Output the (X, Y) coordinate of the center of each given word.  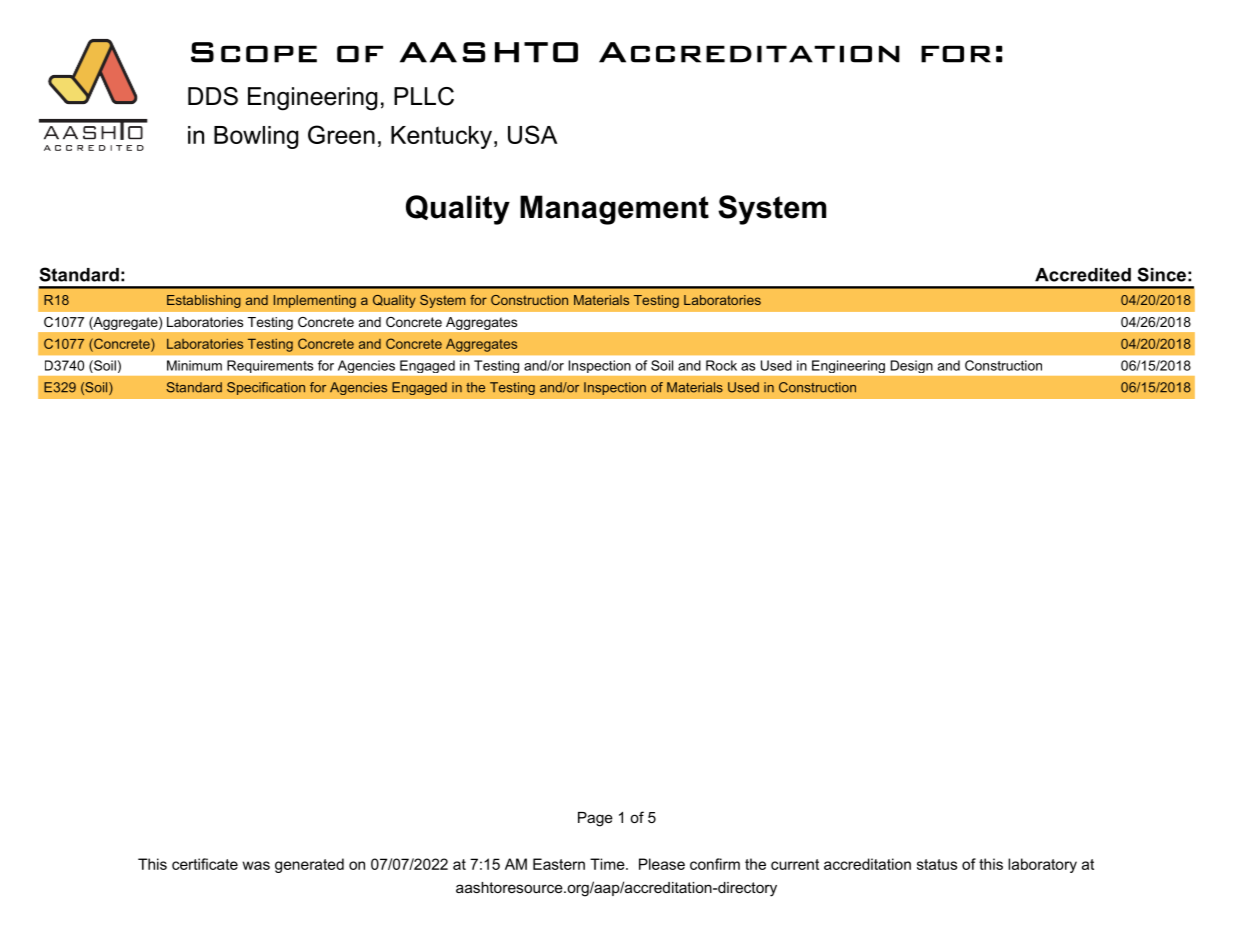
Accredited (1083, 275)
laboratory (1042, 865)
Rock (721, 365)
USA (532, 134)
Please (662, 864)
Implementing (315, 301)
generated (309, 865)
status (937, 864)
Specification (266, 388)
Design (911, 366)
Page (595, 819)
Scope (254, 52)
